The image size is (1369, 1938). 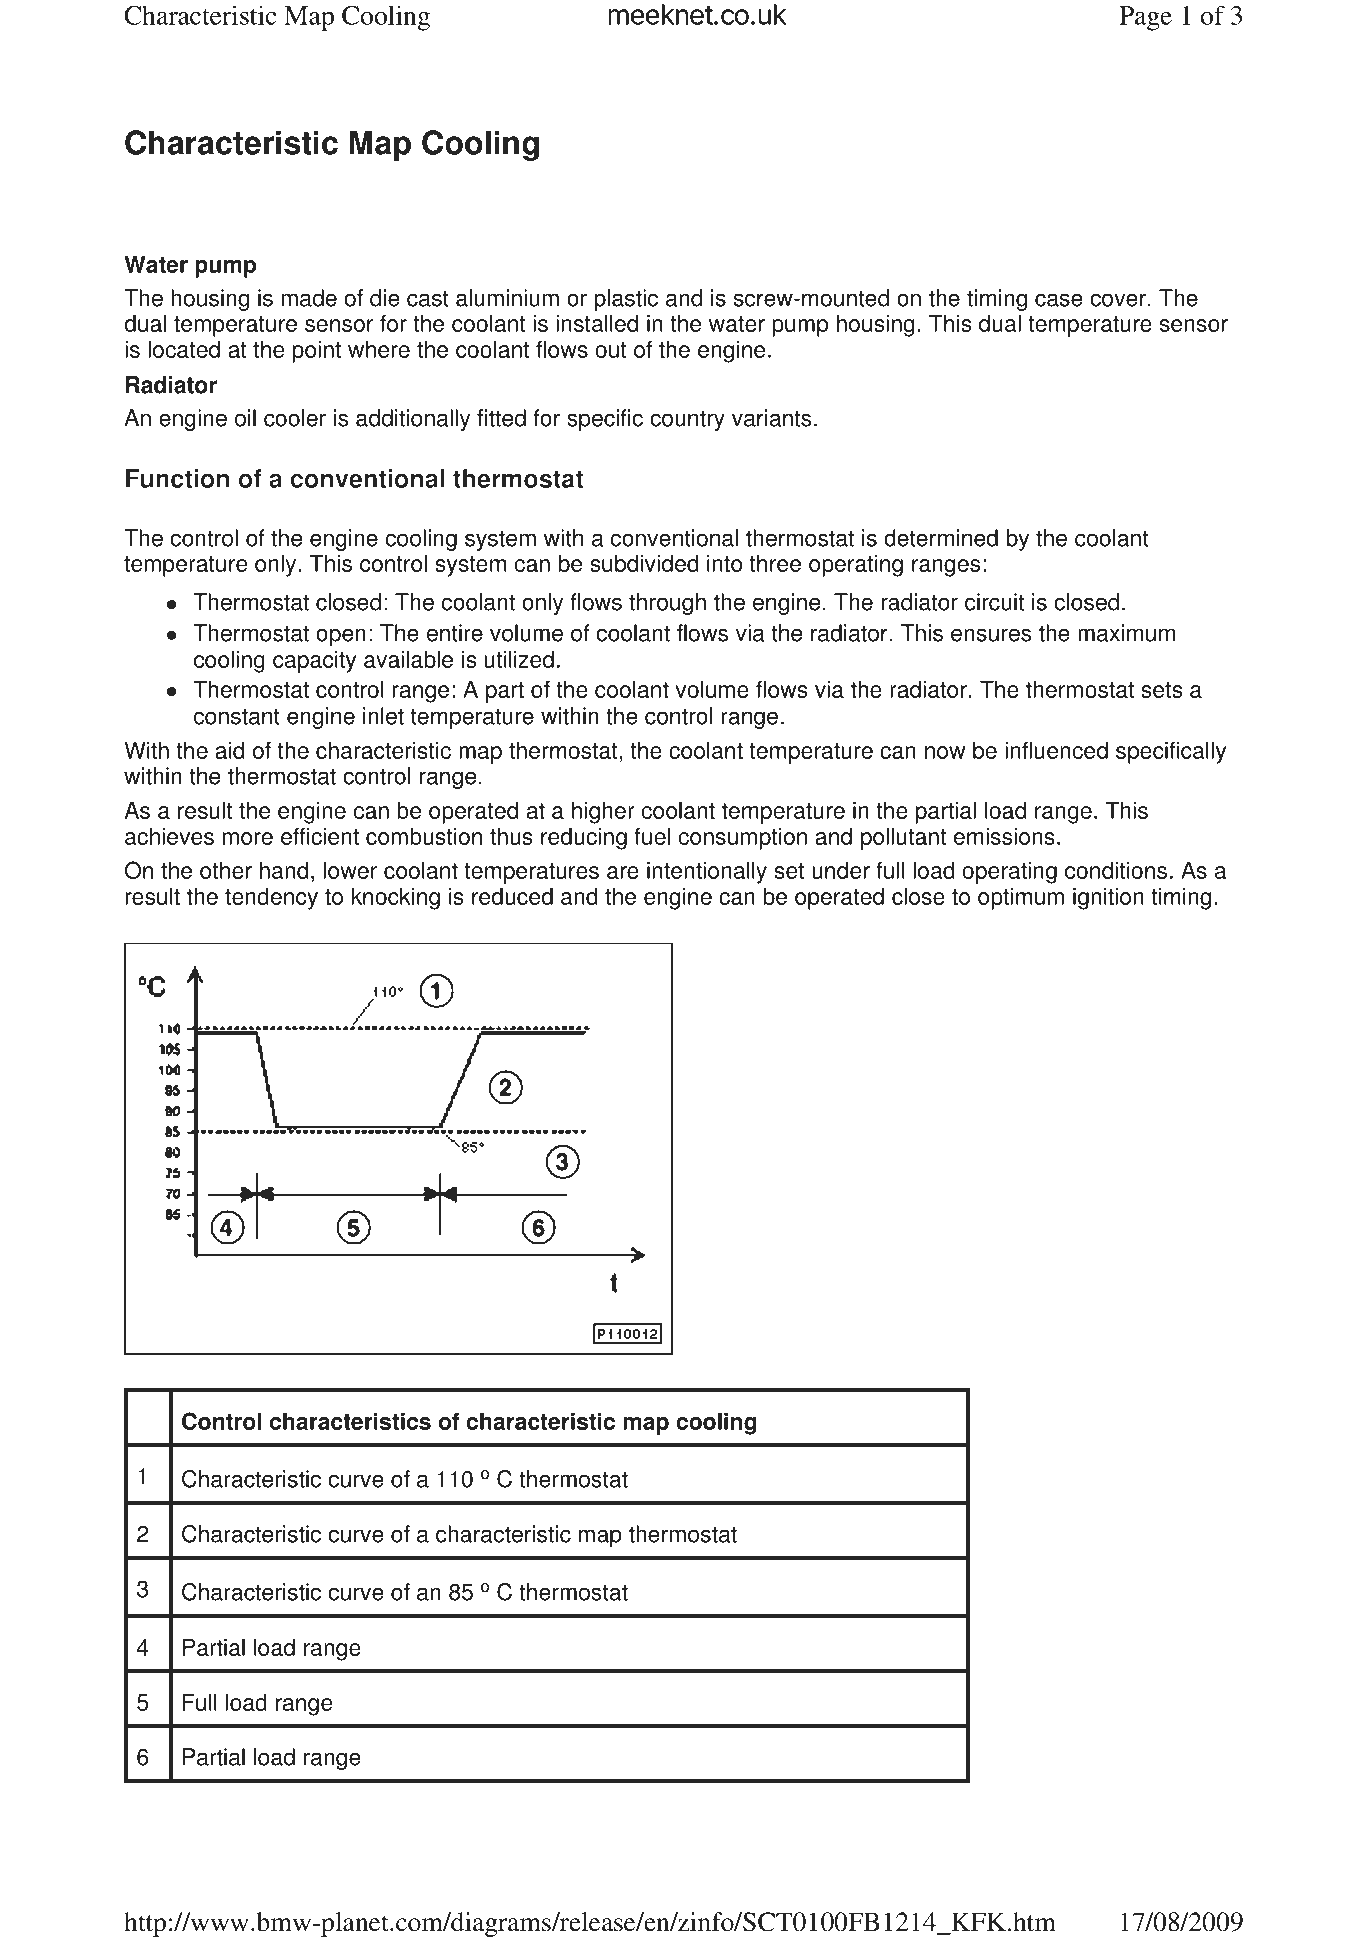 I want to click on Page, so click(x=1145, y=18).
